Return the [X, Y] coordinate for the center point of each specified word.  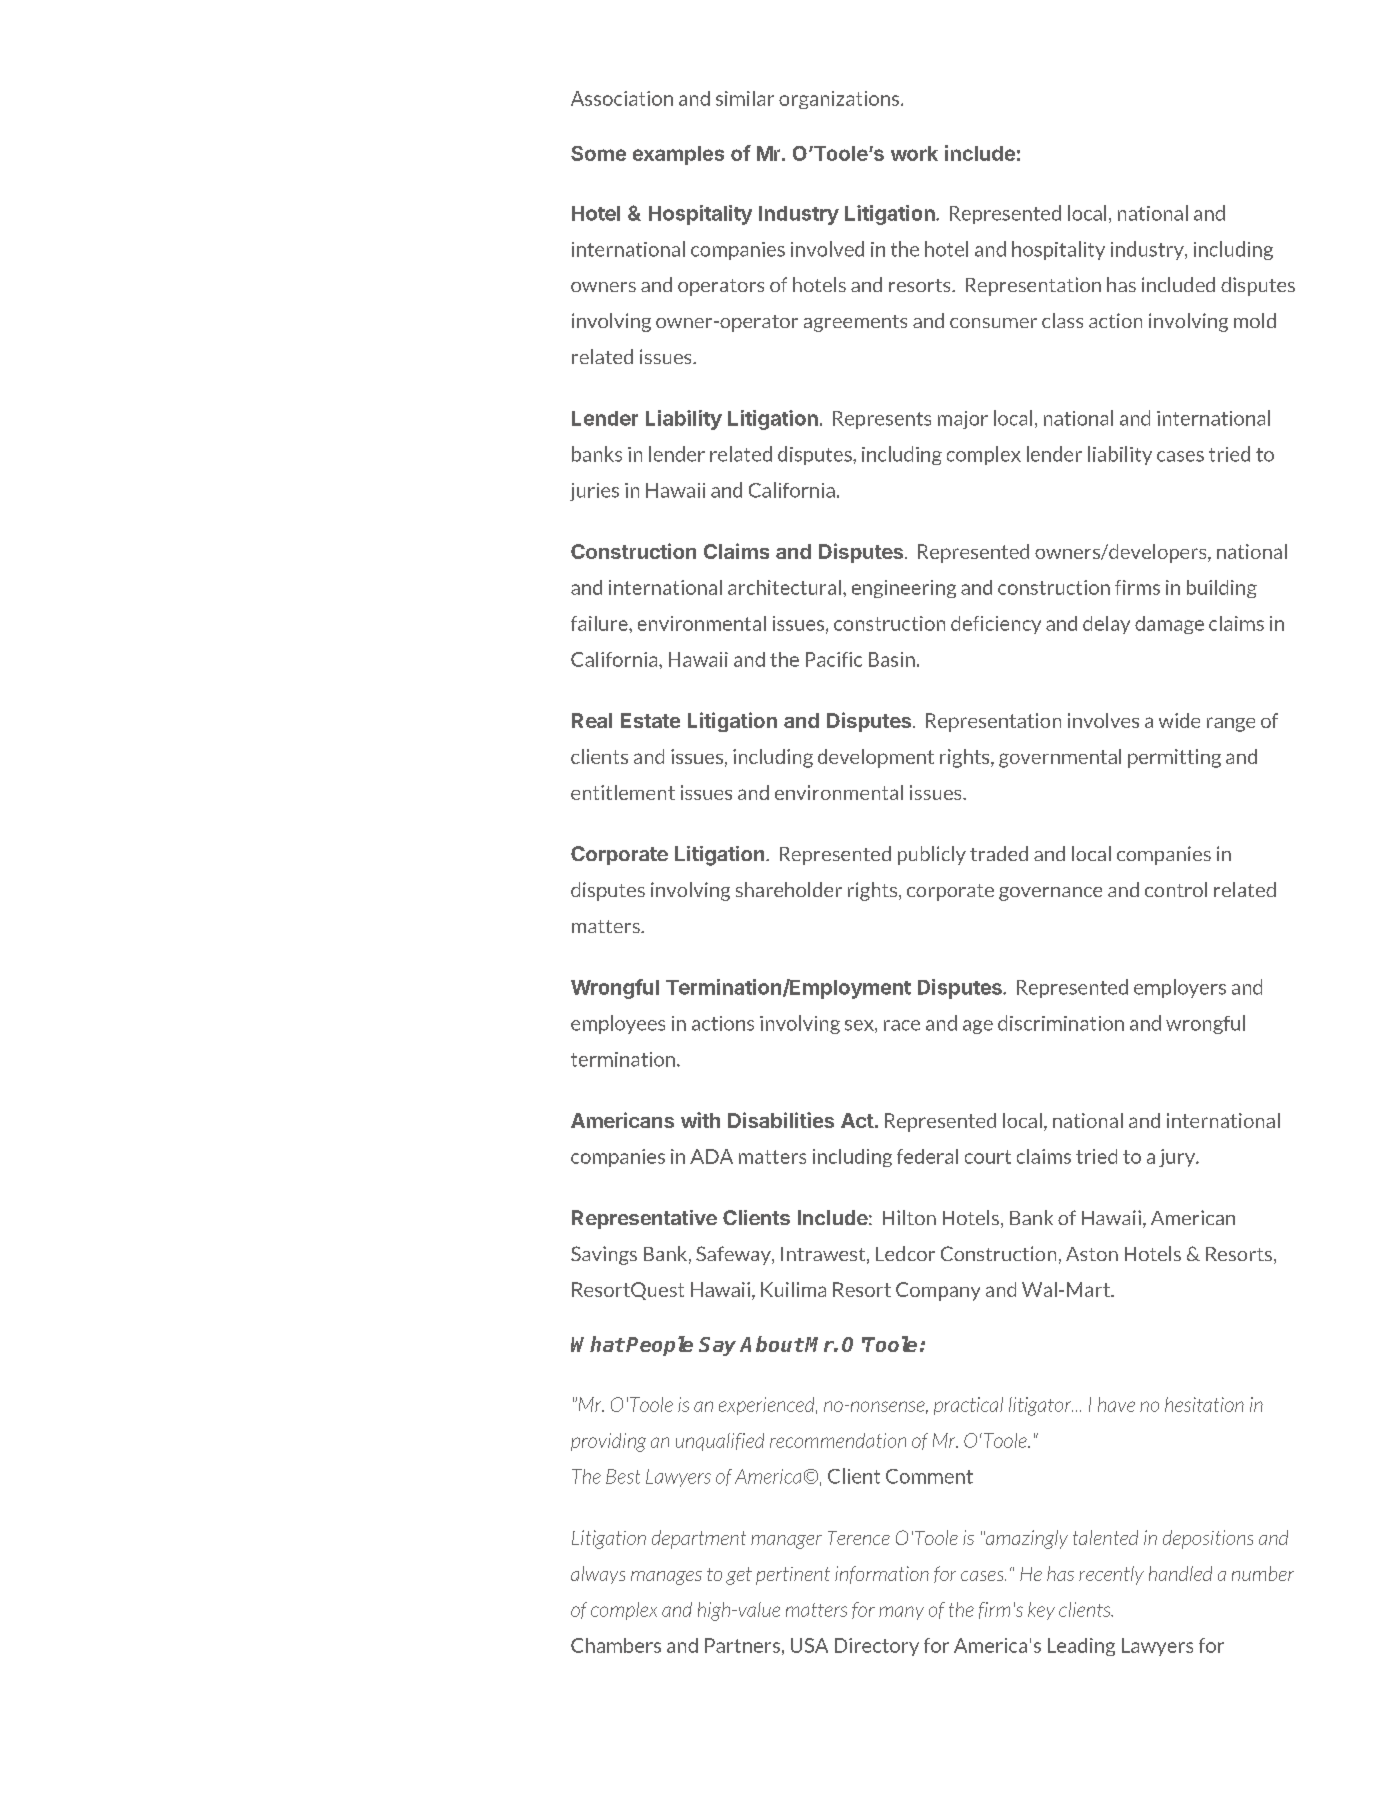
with [700, 1120]
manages [666, 1578]
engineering [904, 589]
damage [1169, 625]
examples [678, 155]
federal [927, 1156]
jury [1178, 1158]
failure [600, 623]
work [914, 153]
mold [1255, 320]
